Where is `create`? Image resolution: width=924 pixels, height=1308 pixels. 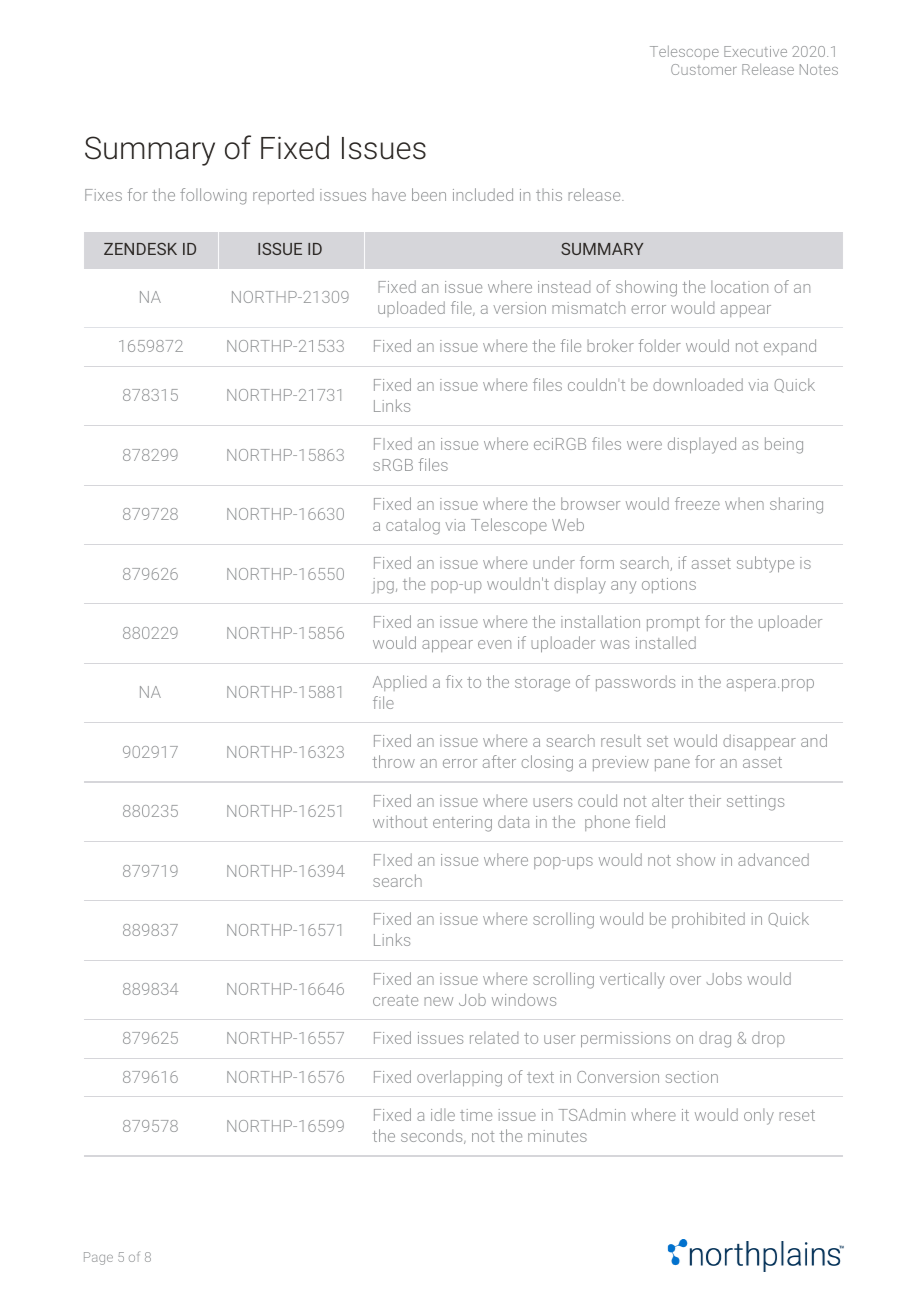 create is located at coordinates (395, 1000).
